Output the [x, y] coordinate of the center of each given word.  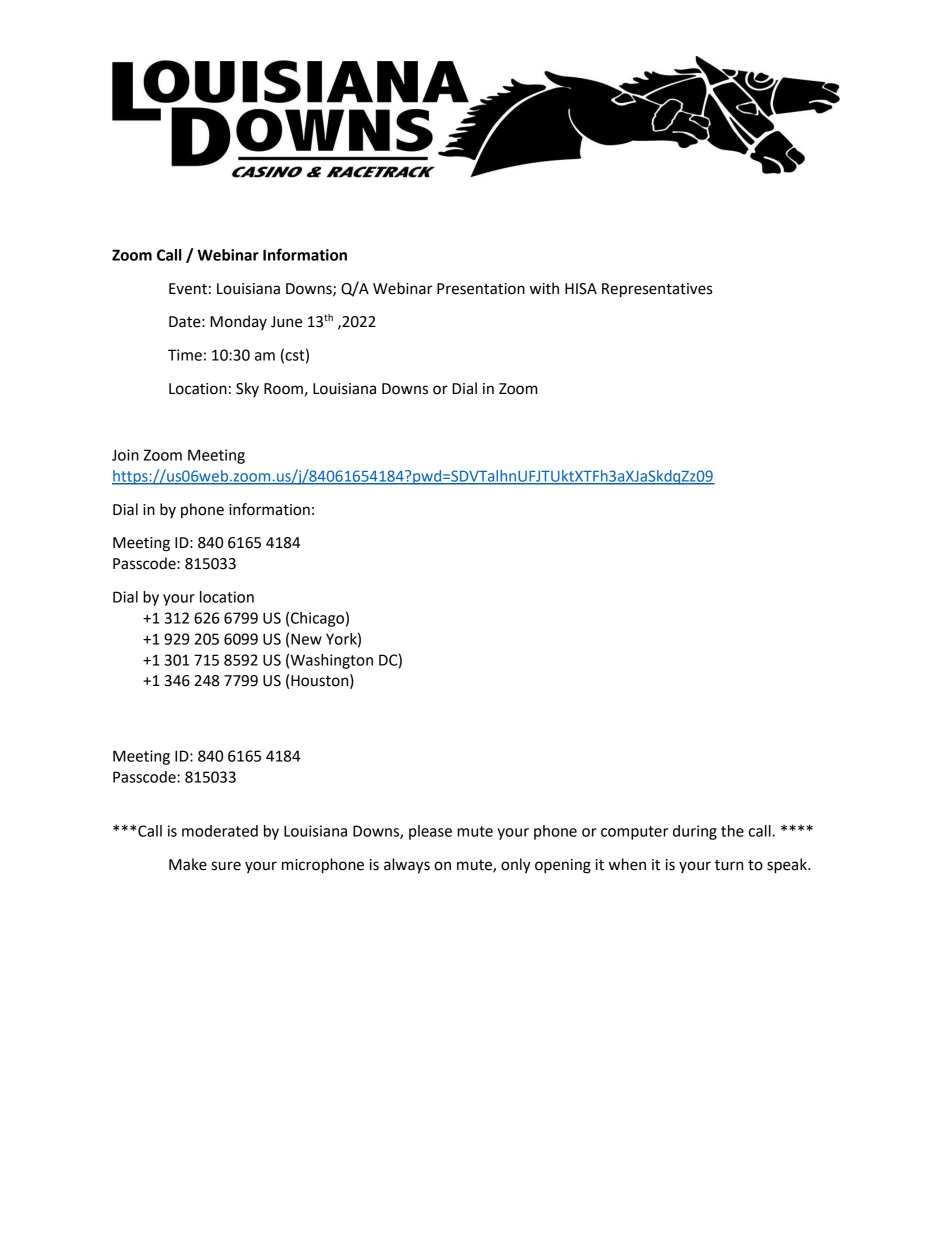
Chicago [317, 619]
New [306, 639]
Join [125, 455]
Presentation [481, 289]
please [430, 832]
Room [283, 389]
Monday [238, 322]
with [544, 288]
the [732, 831]
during [695, 832]
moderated [220, 831]
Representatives [657, 290]
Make [188, 864]
